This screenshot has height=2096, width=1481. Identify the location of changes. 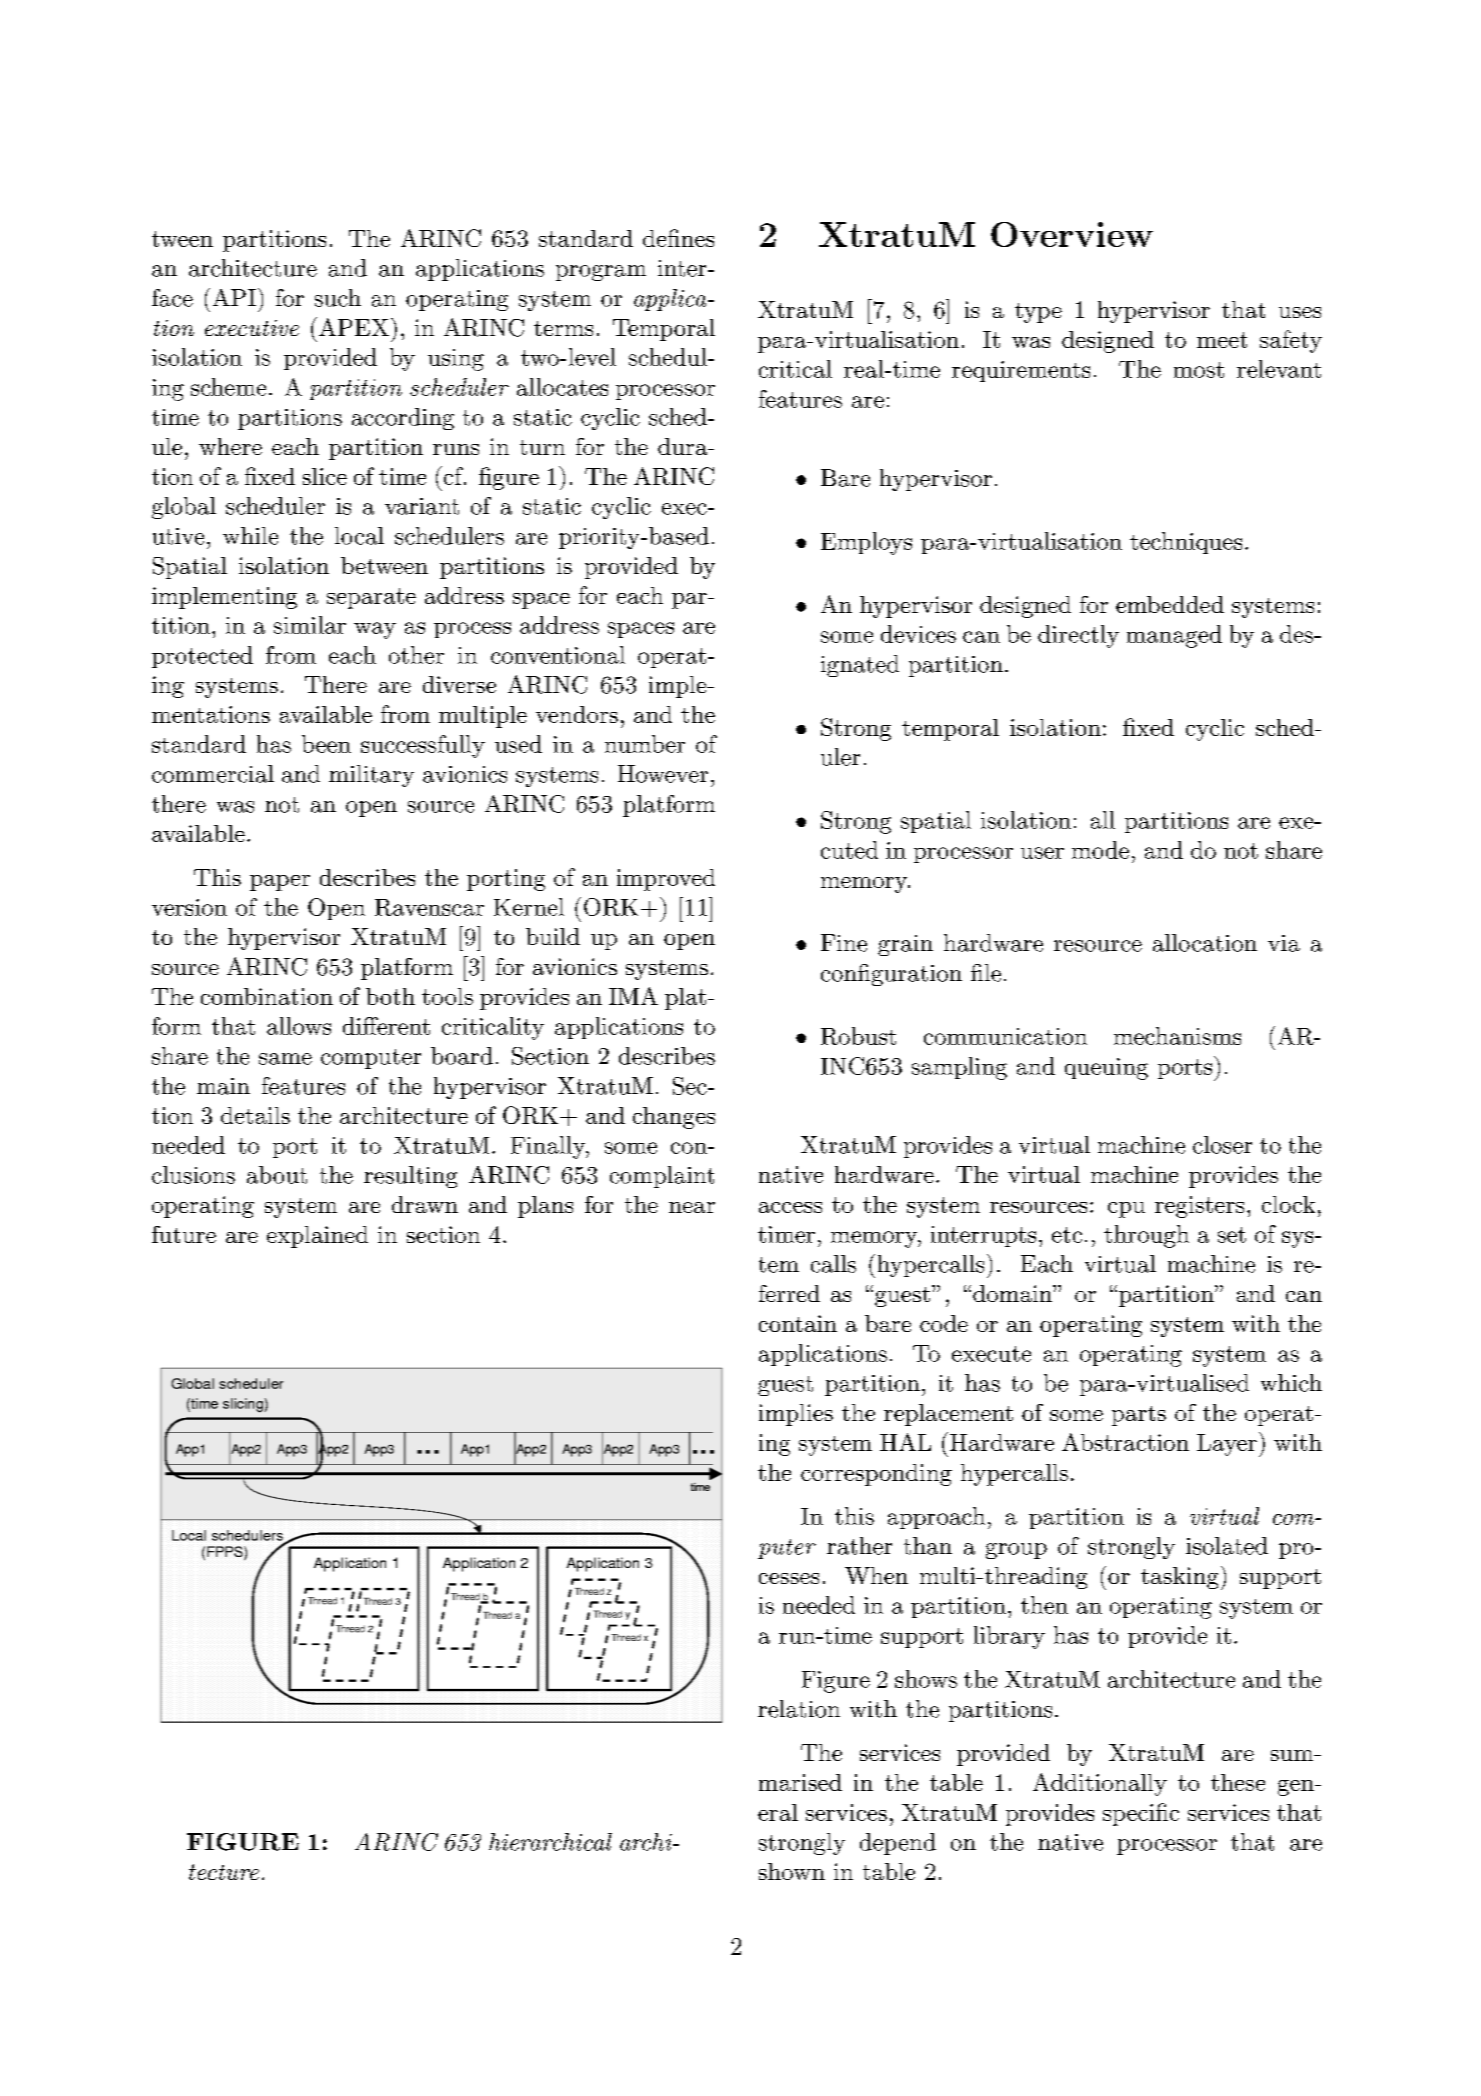
(674, 1118).
